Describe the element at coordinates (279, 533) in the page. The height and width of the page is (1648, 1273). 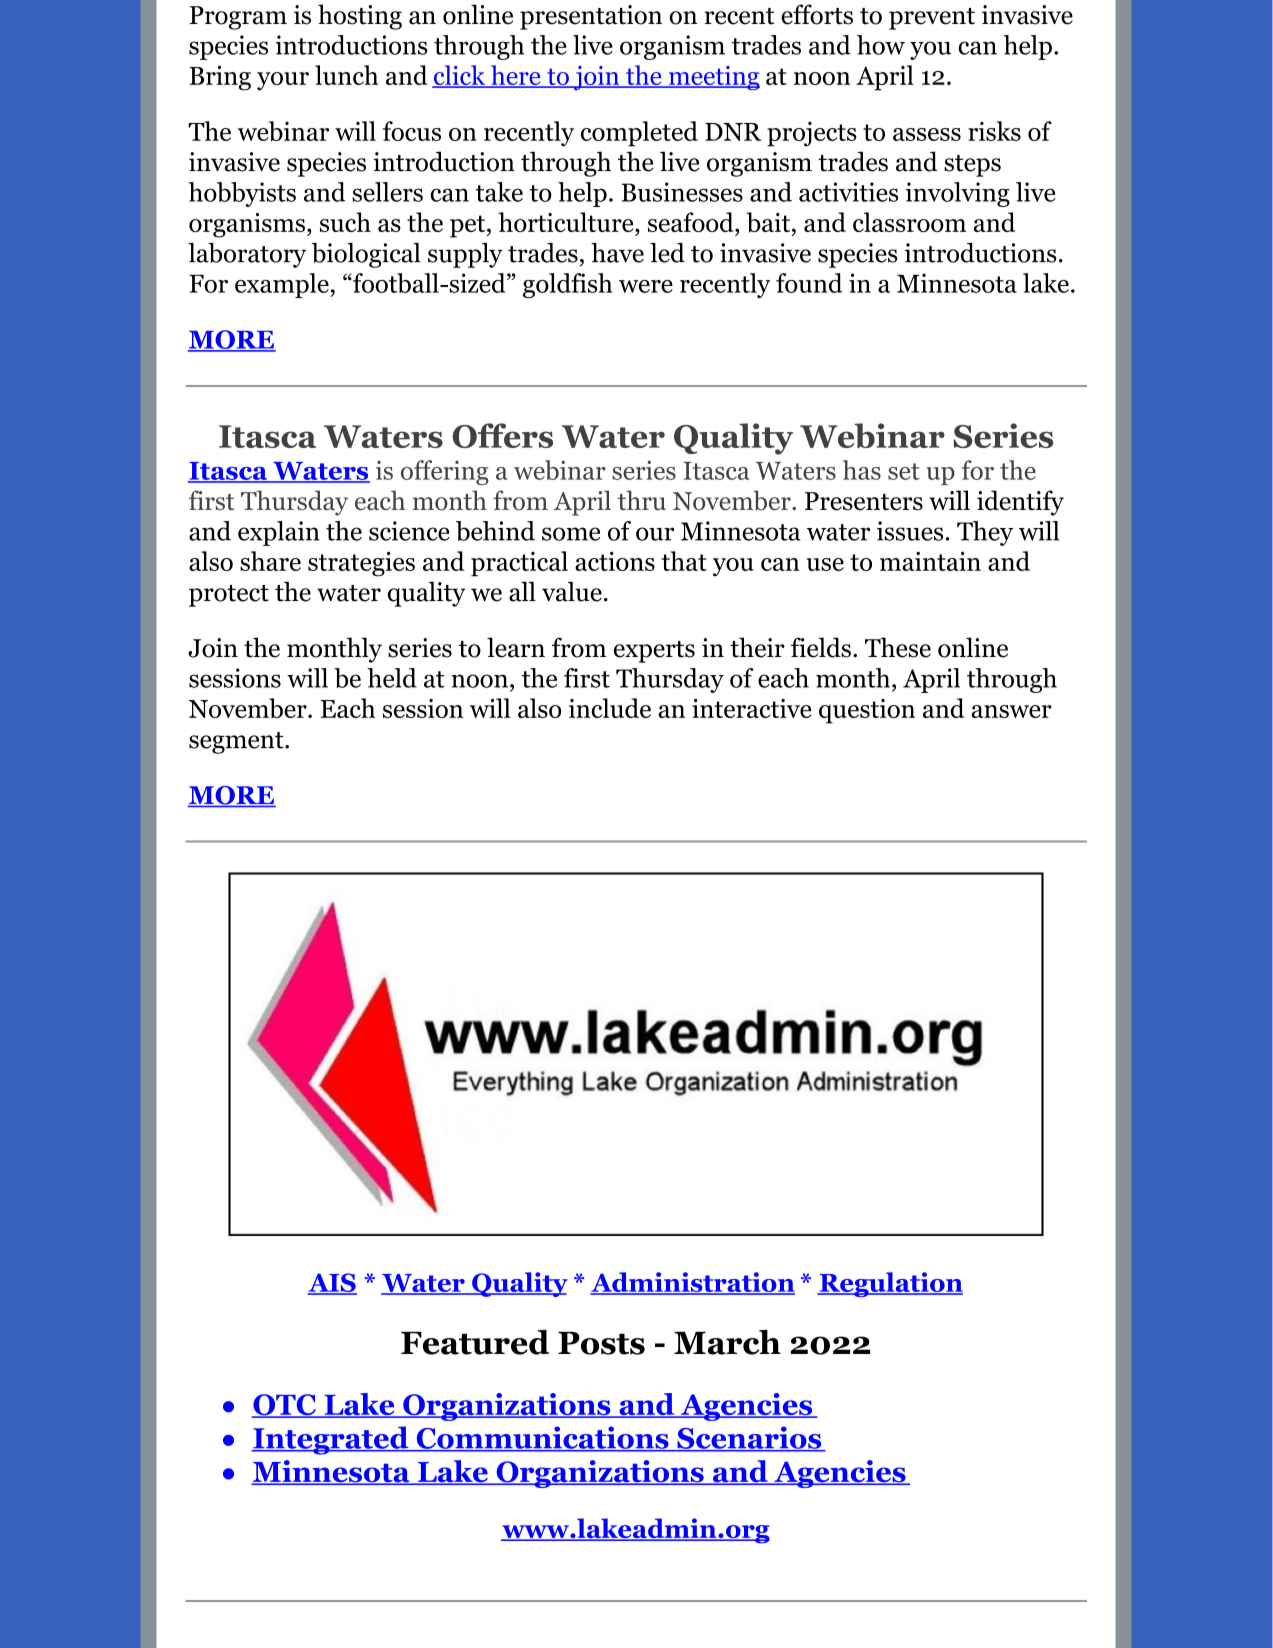
I see `explain` at that location.
